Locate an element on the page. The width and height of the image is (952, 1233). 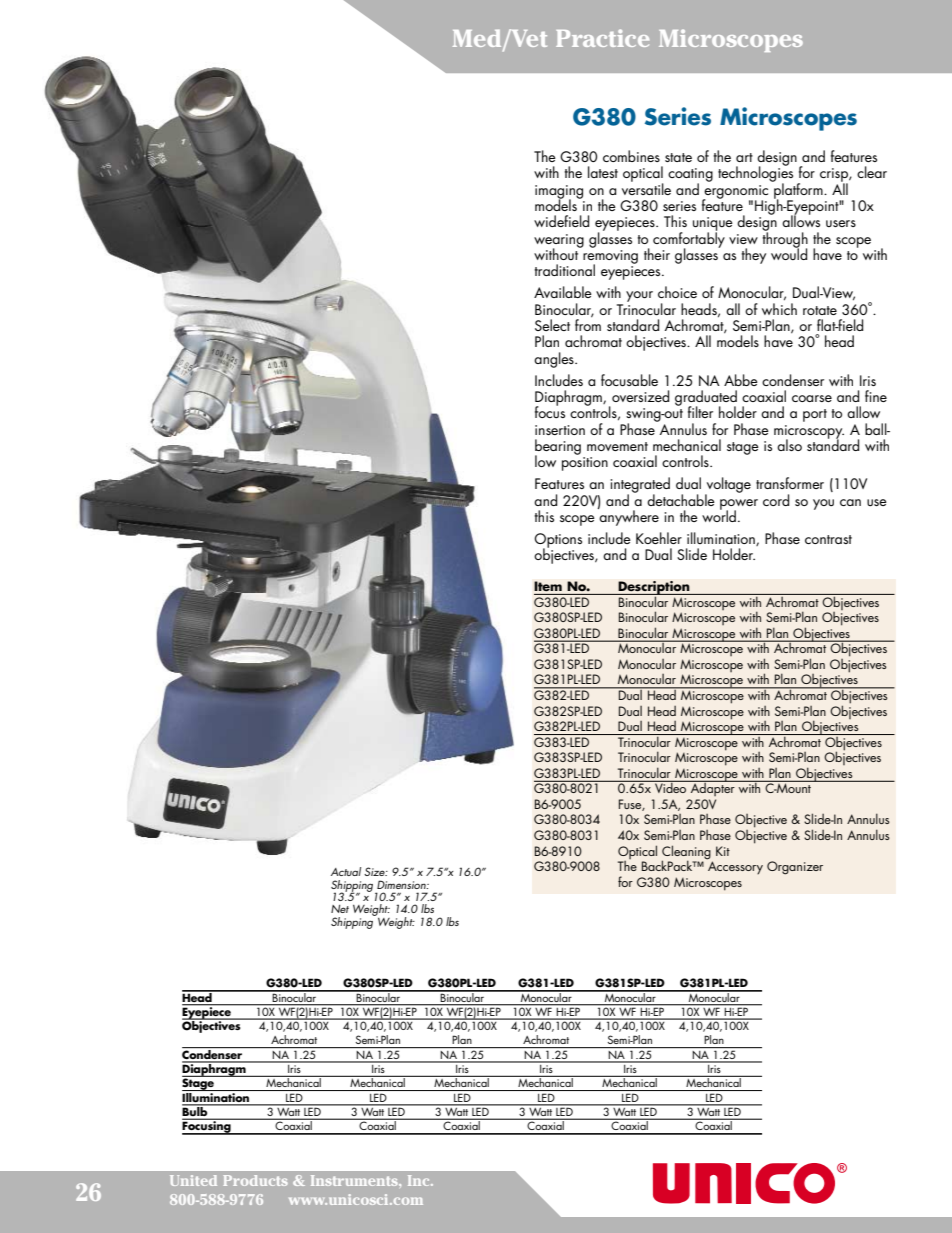
Practice is located at coordinates (602, 38).
